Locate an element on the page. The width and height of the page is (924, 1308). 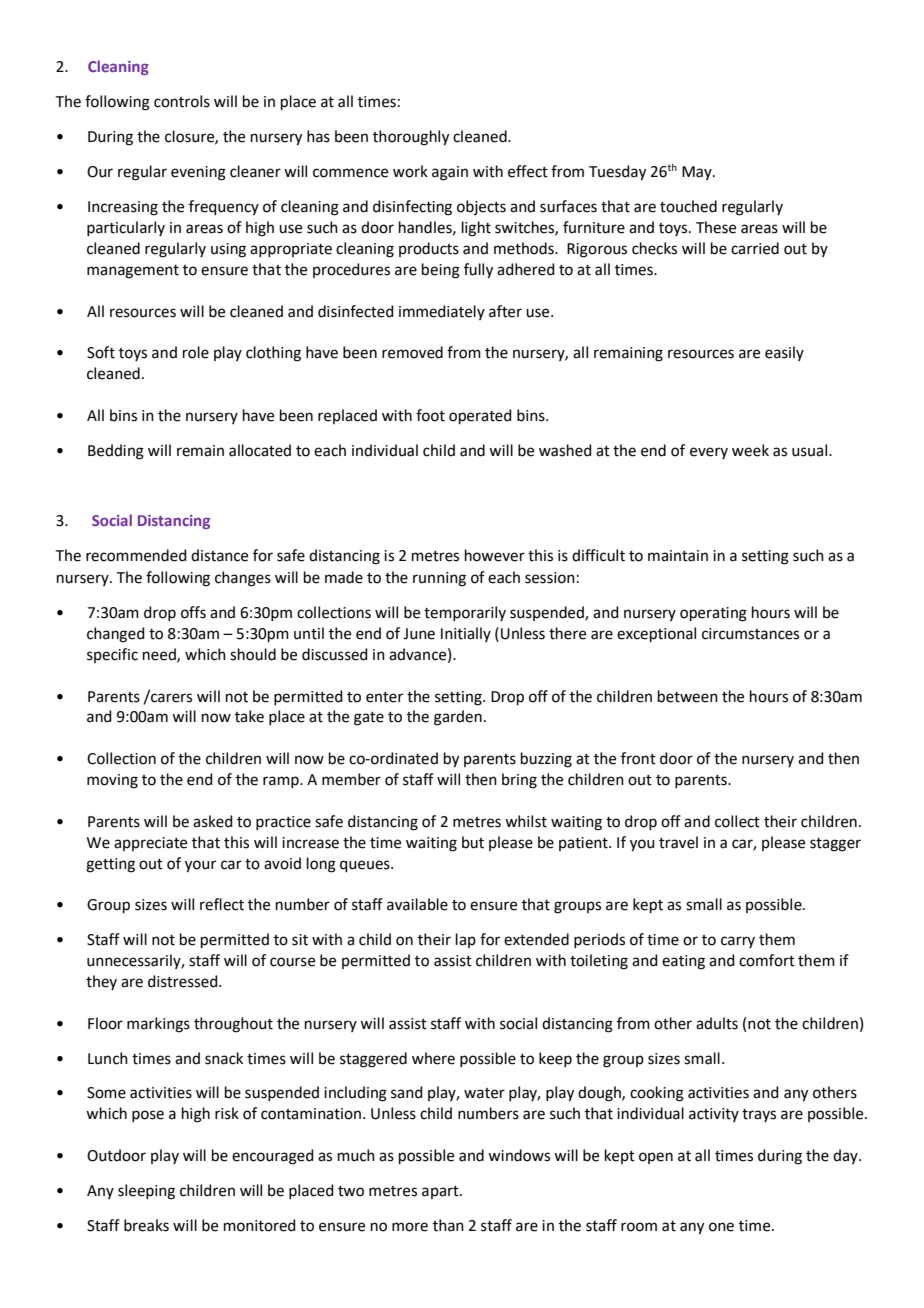
May is located at coordinates (698, 173).
